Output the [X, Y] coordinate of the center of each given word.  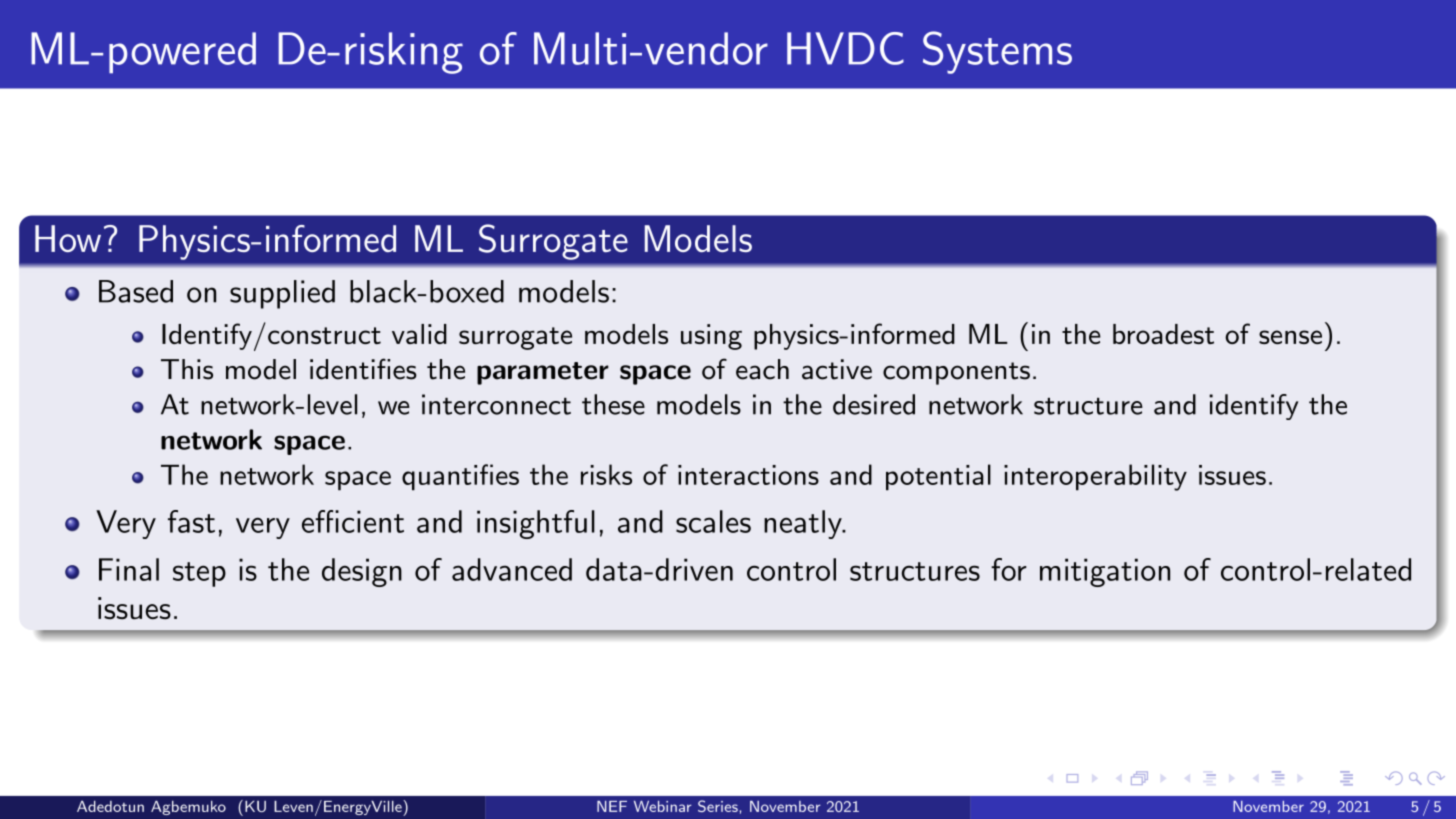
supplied [282, 294]
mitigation [1105, 572]
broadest [1163, 334]
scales [713, 521]
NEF [612, 806]
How [68, 238]
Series [718, 806]
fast [191, 521]
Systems [997, 52]
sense [1290, 337]
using [711, 337]
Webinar [662, 806]
